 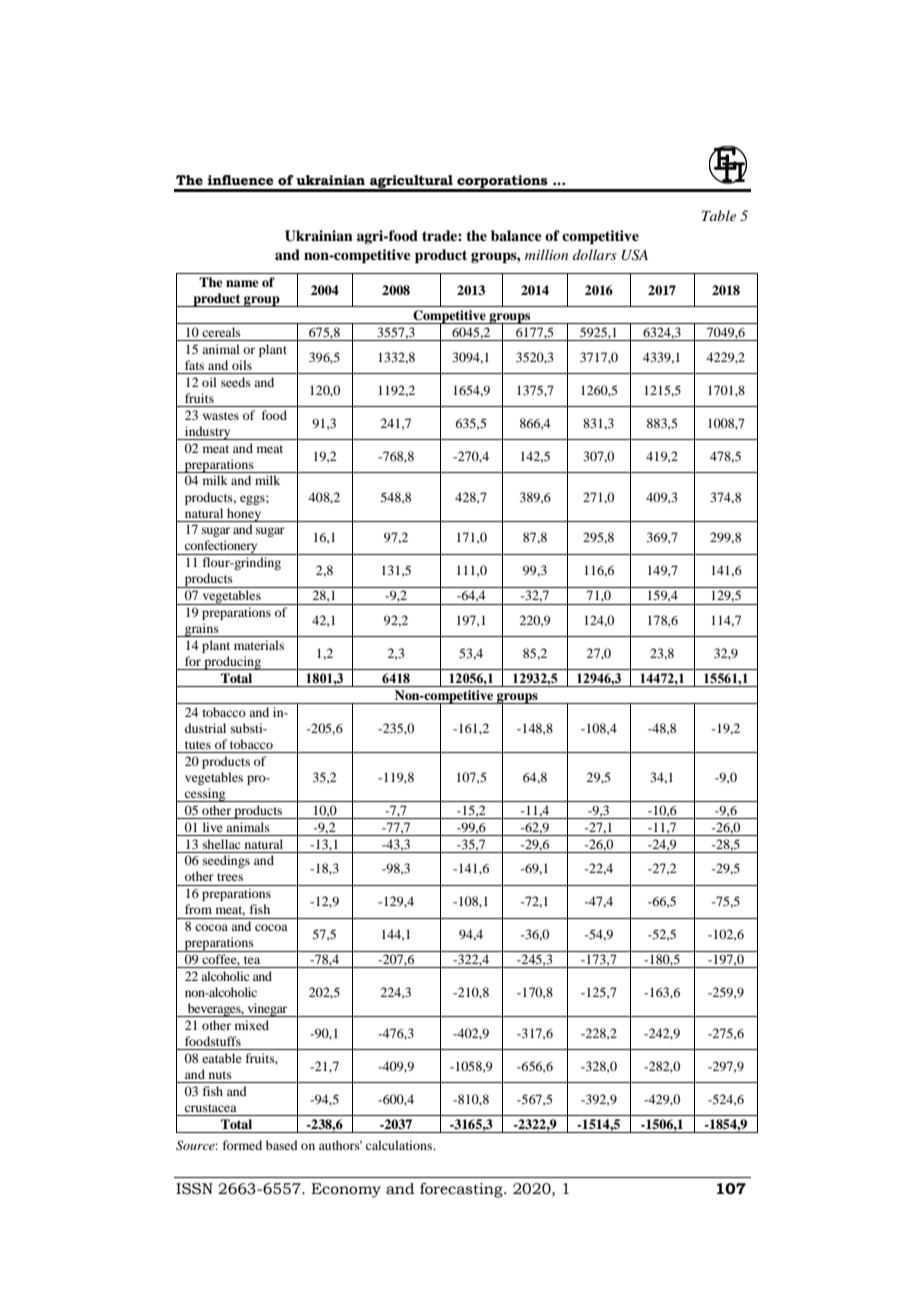 What do you see at coordinates (240, 180) in the screenshot?
I see `influence` at bounding box center [240, 180].
